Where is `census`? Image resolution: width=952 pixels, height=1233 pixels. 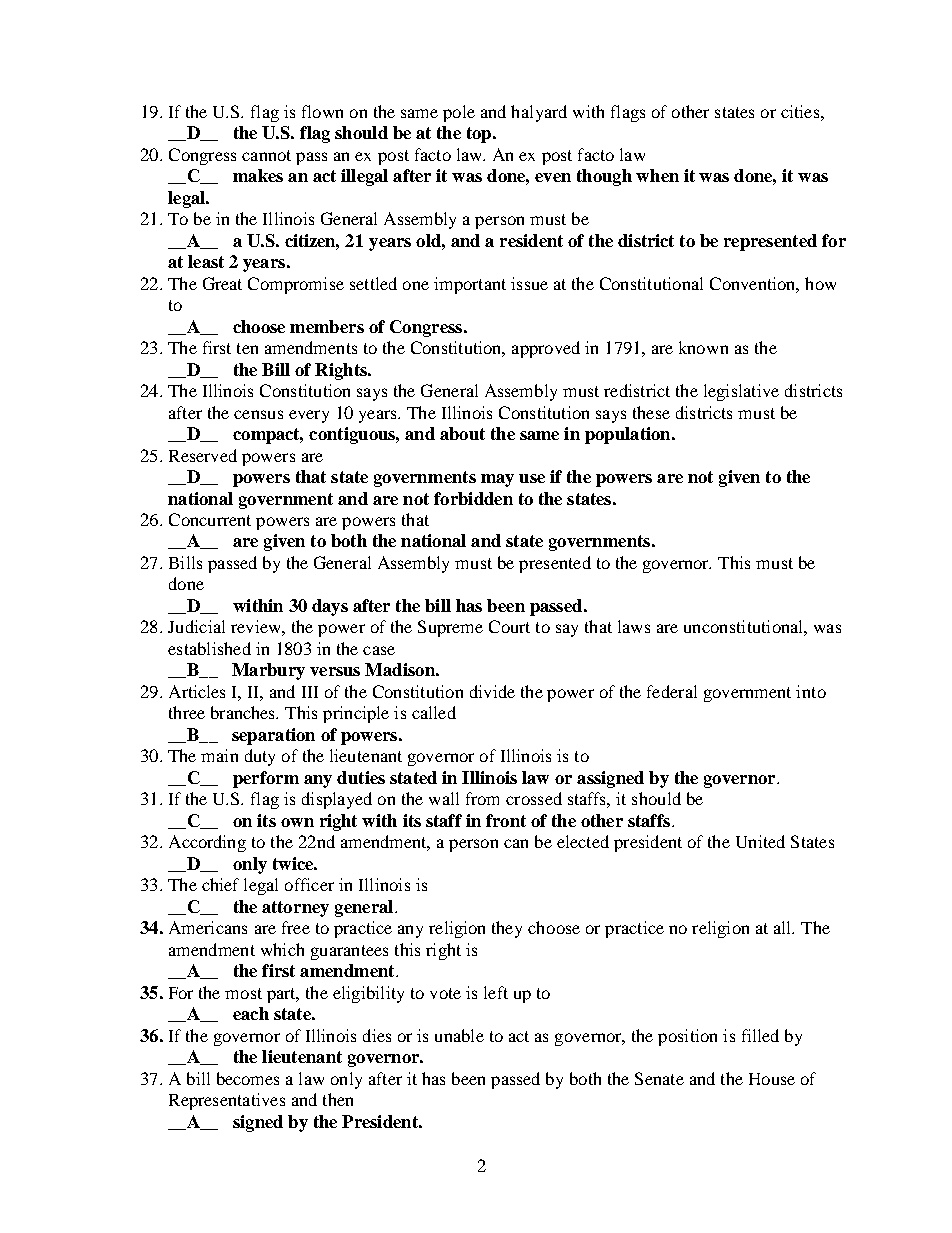
census is located at coordinates (258, 414).
